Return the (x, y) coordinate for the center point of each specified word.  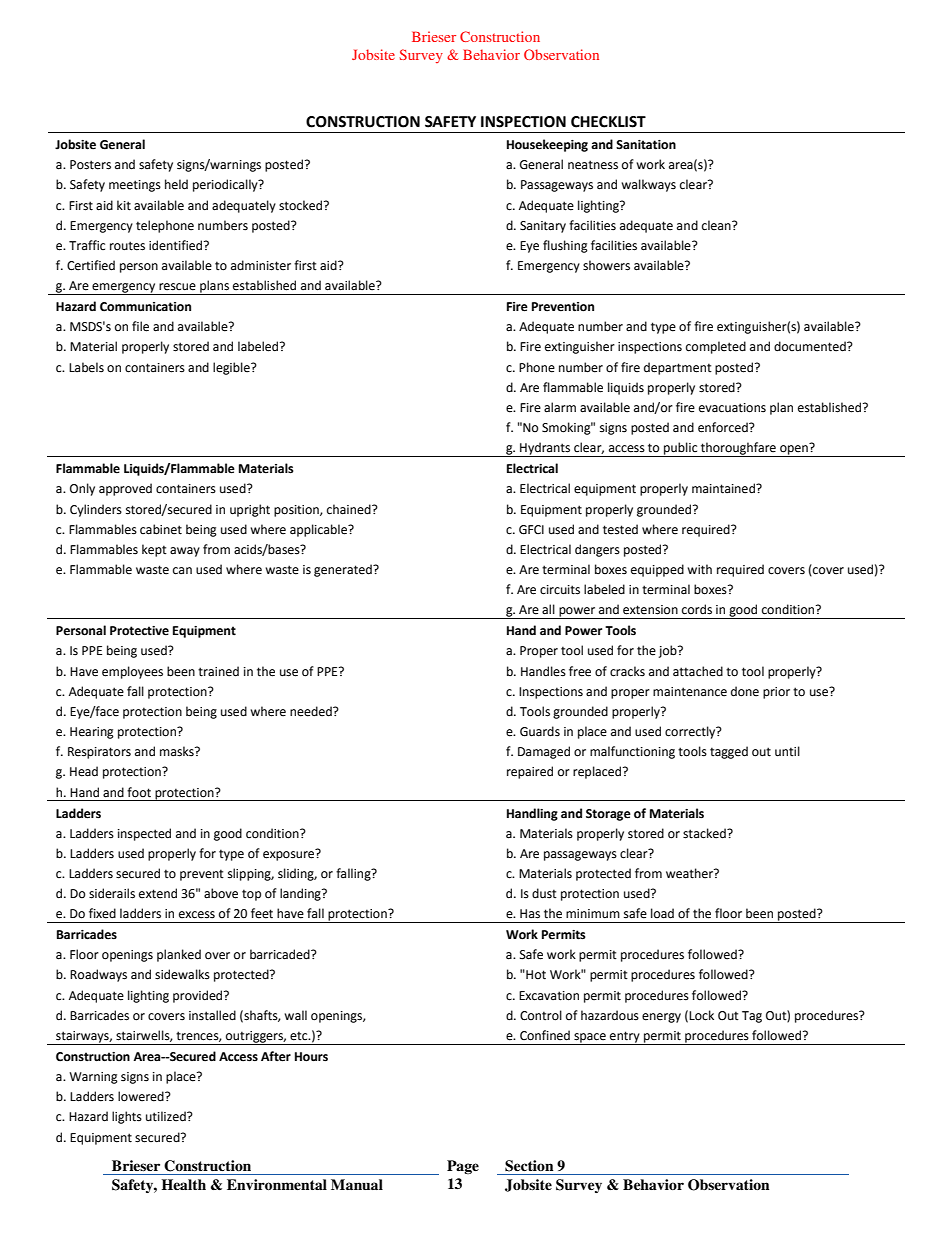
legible (232, 368)
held (176, 184)
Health (184, 1184)
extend (158, 893)
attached (698, 671)
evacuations (732, 408)
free (580, 671)
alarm (560, 407)
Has (530, 914)
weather (690, 873)
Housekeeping (547, 145)
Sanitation (646, 145)
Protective (139, 631)
